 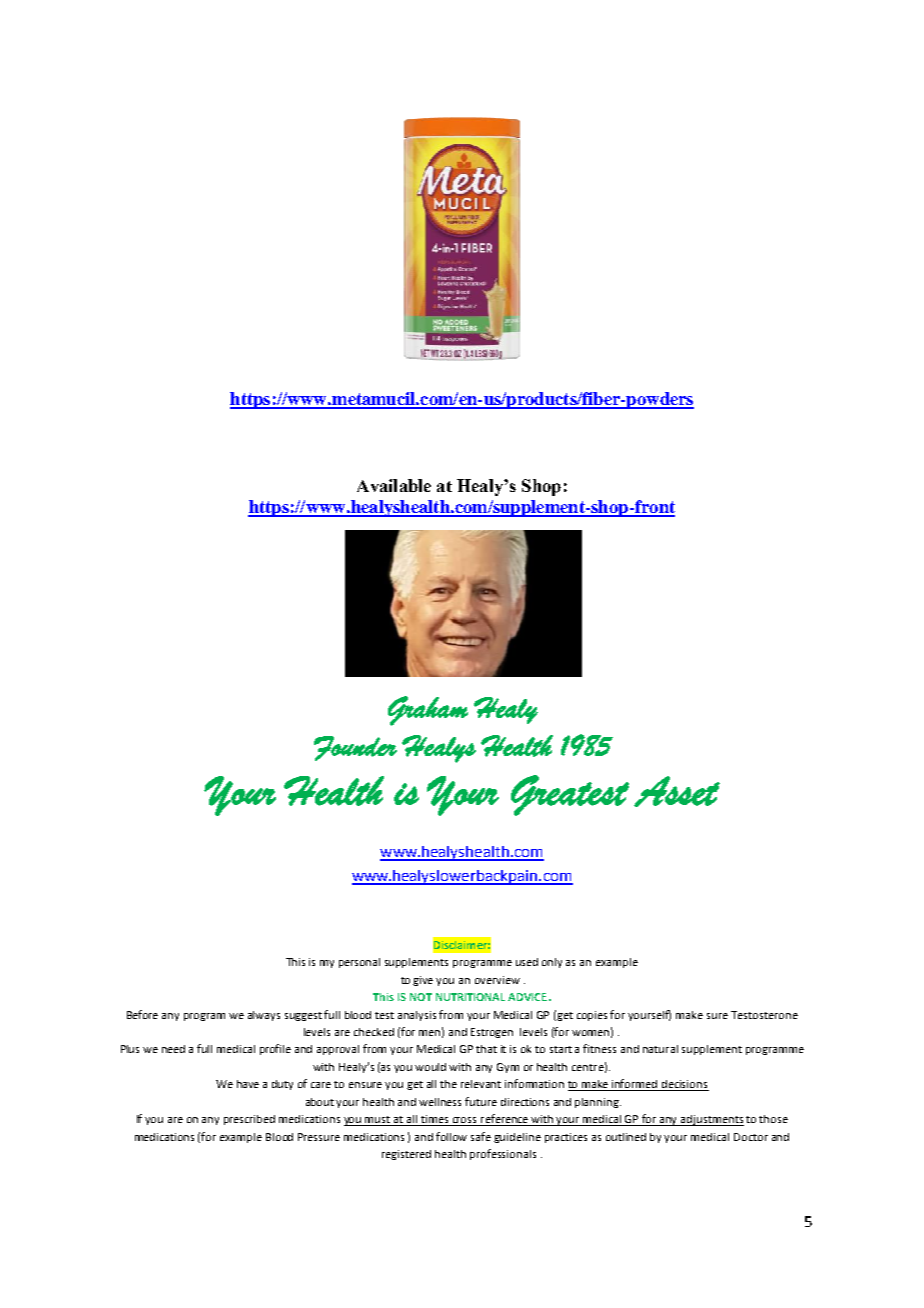 What do you see at coordinates (264, 1016) in the image?
I see `always` at bounding box center [264, 1016].
